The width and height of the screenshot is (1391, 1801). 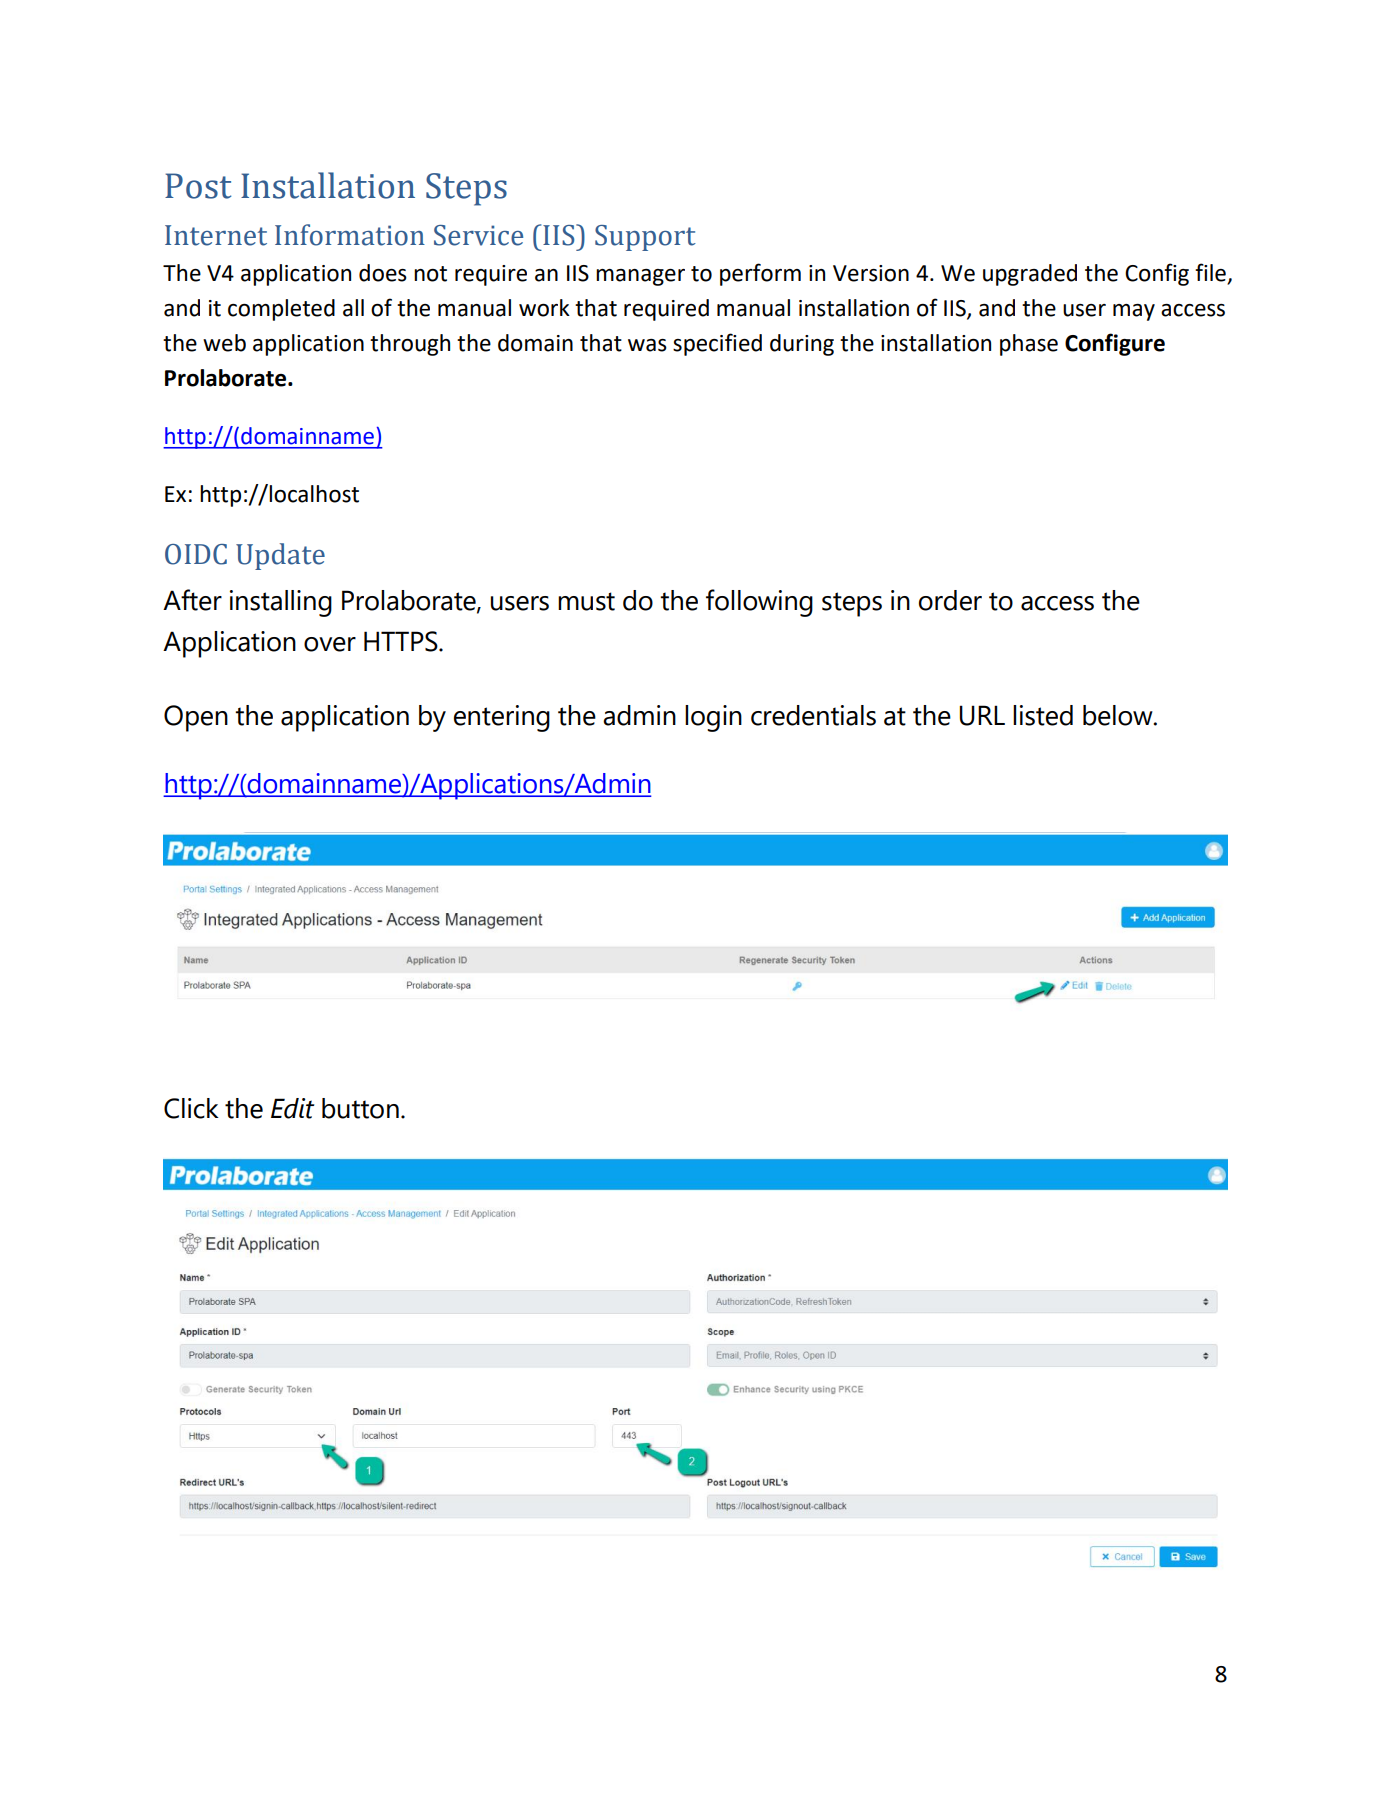 I want to click on web, so click(x=224, y=343).
